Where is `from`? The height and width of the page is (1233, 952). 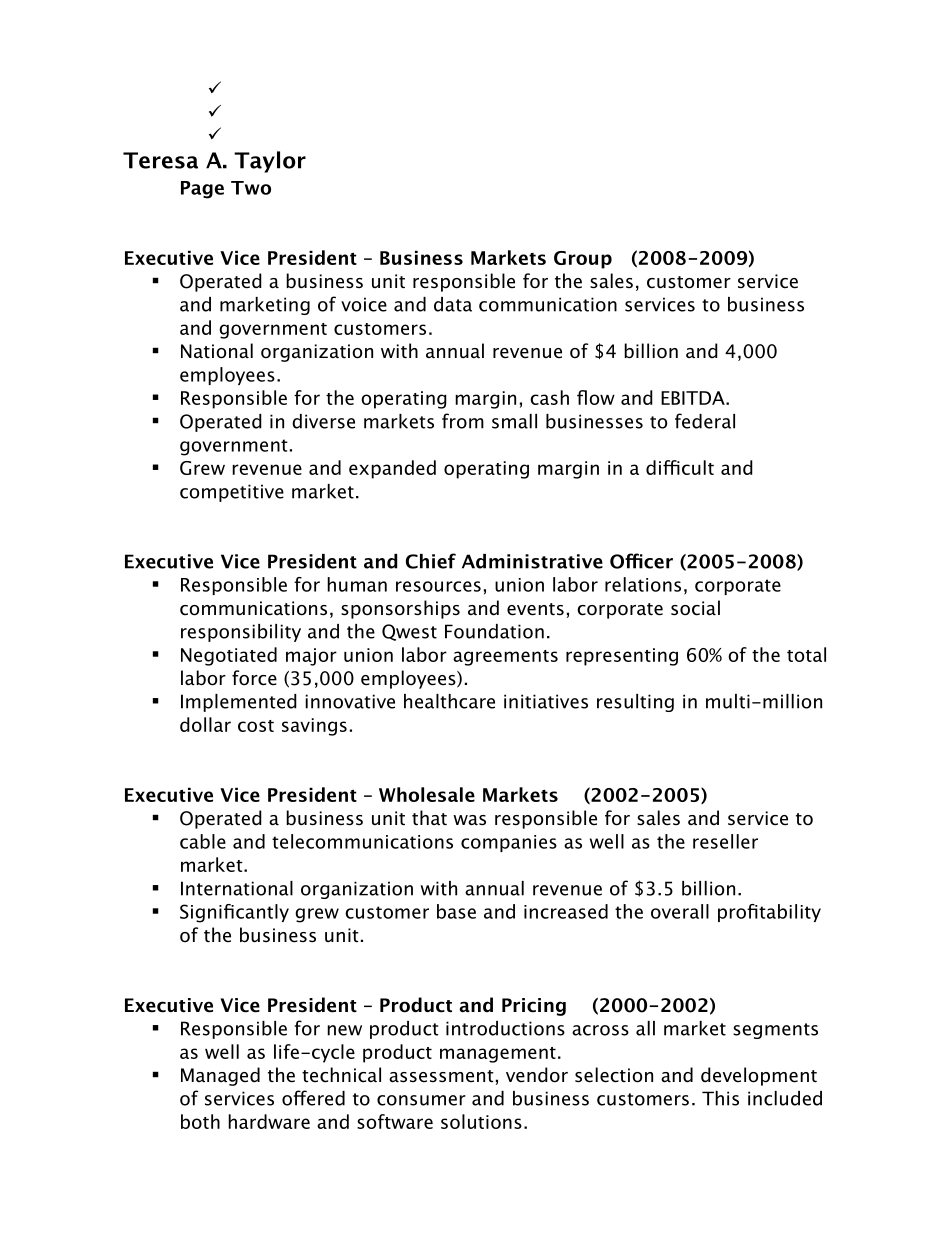
from is located at coordinates (463, 421).
